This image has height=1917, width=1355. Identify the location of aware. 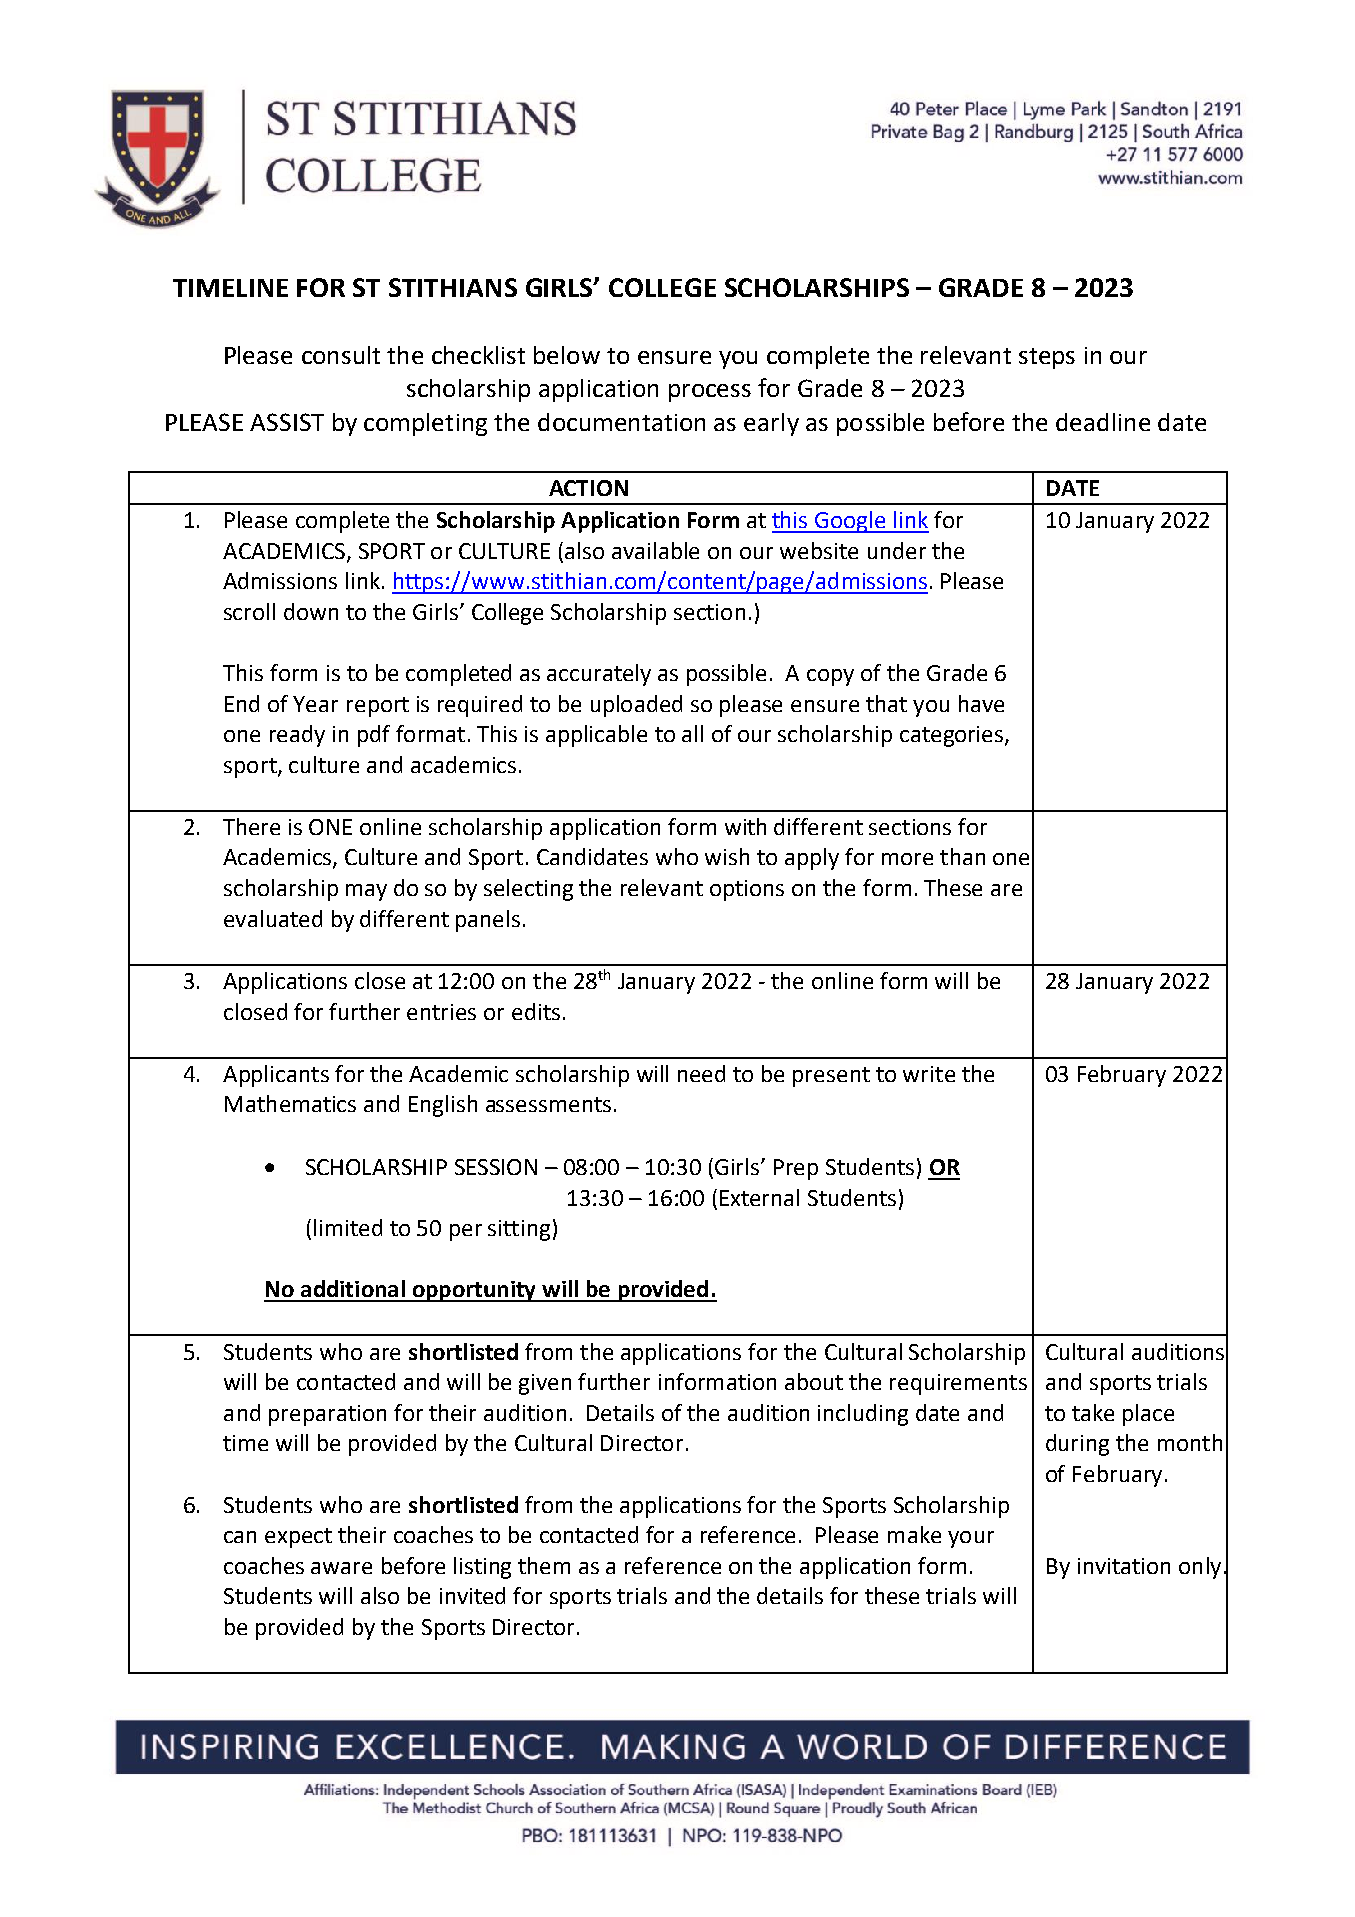
(341, 1568).
